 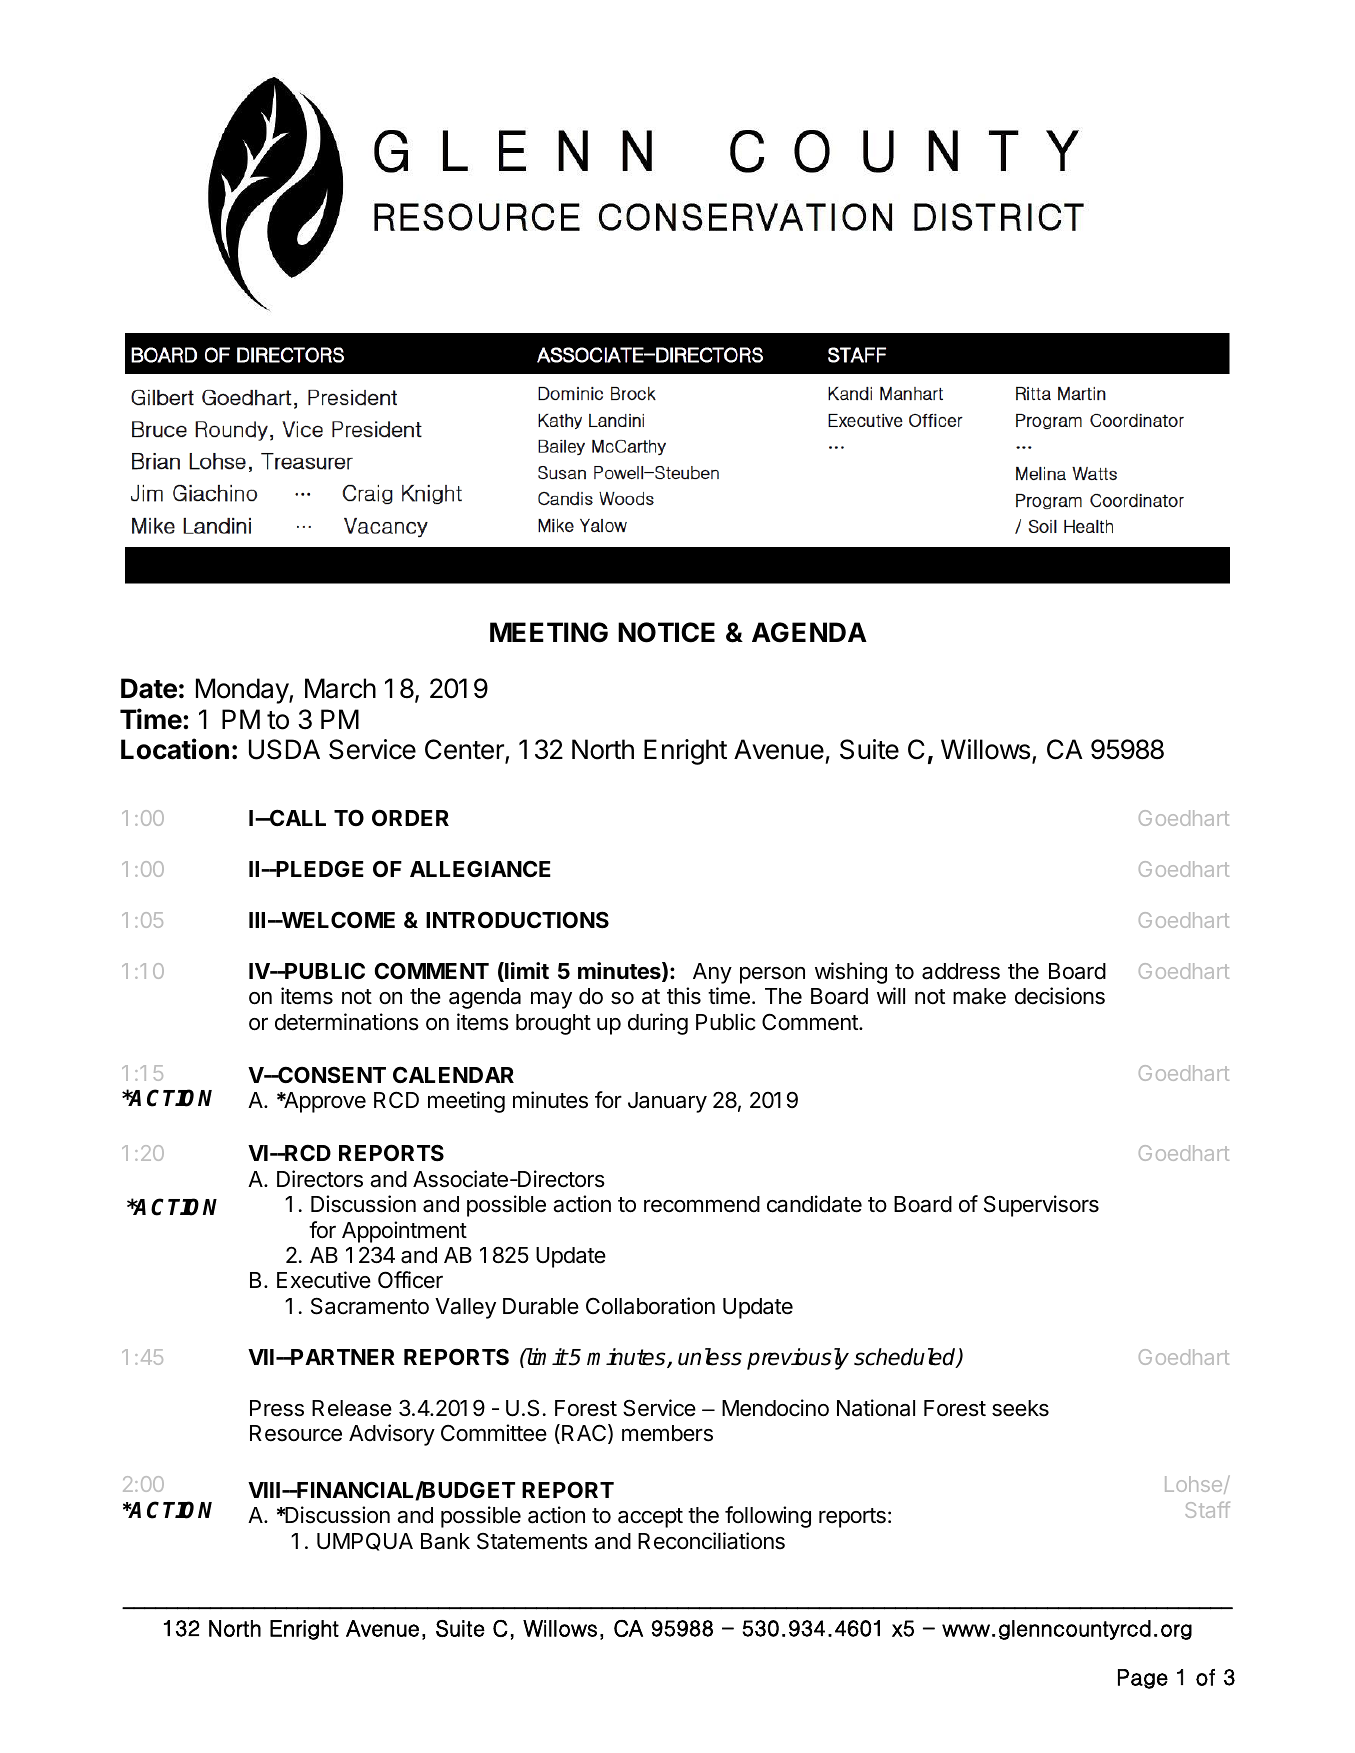 What do you see at coordinates (961, 971) in the screenshot?
I see `address` at bounding box center [961, 971].
